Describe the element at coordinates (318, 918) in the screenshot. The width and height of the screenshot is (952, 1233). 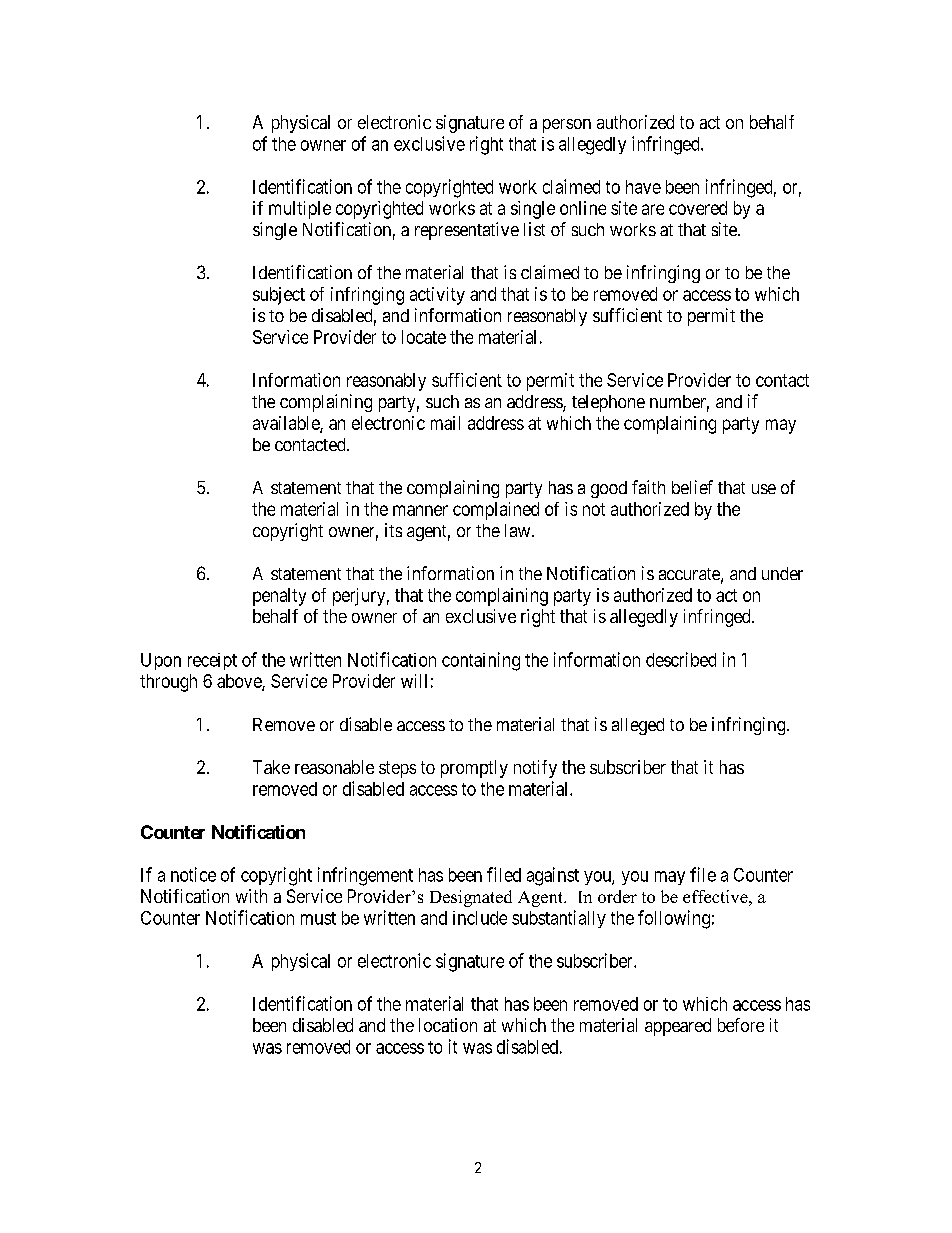
I see `must` at that location.
